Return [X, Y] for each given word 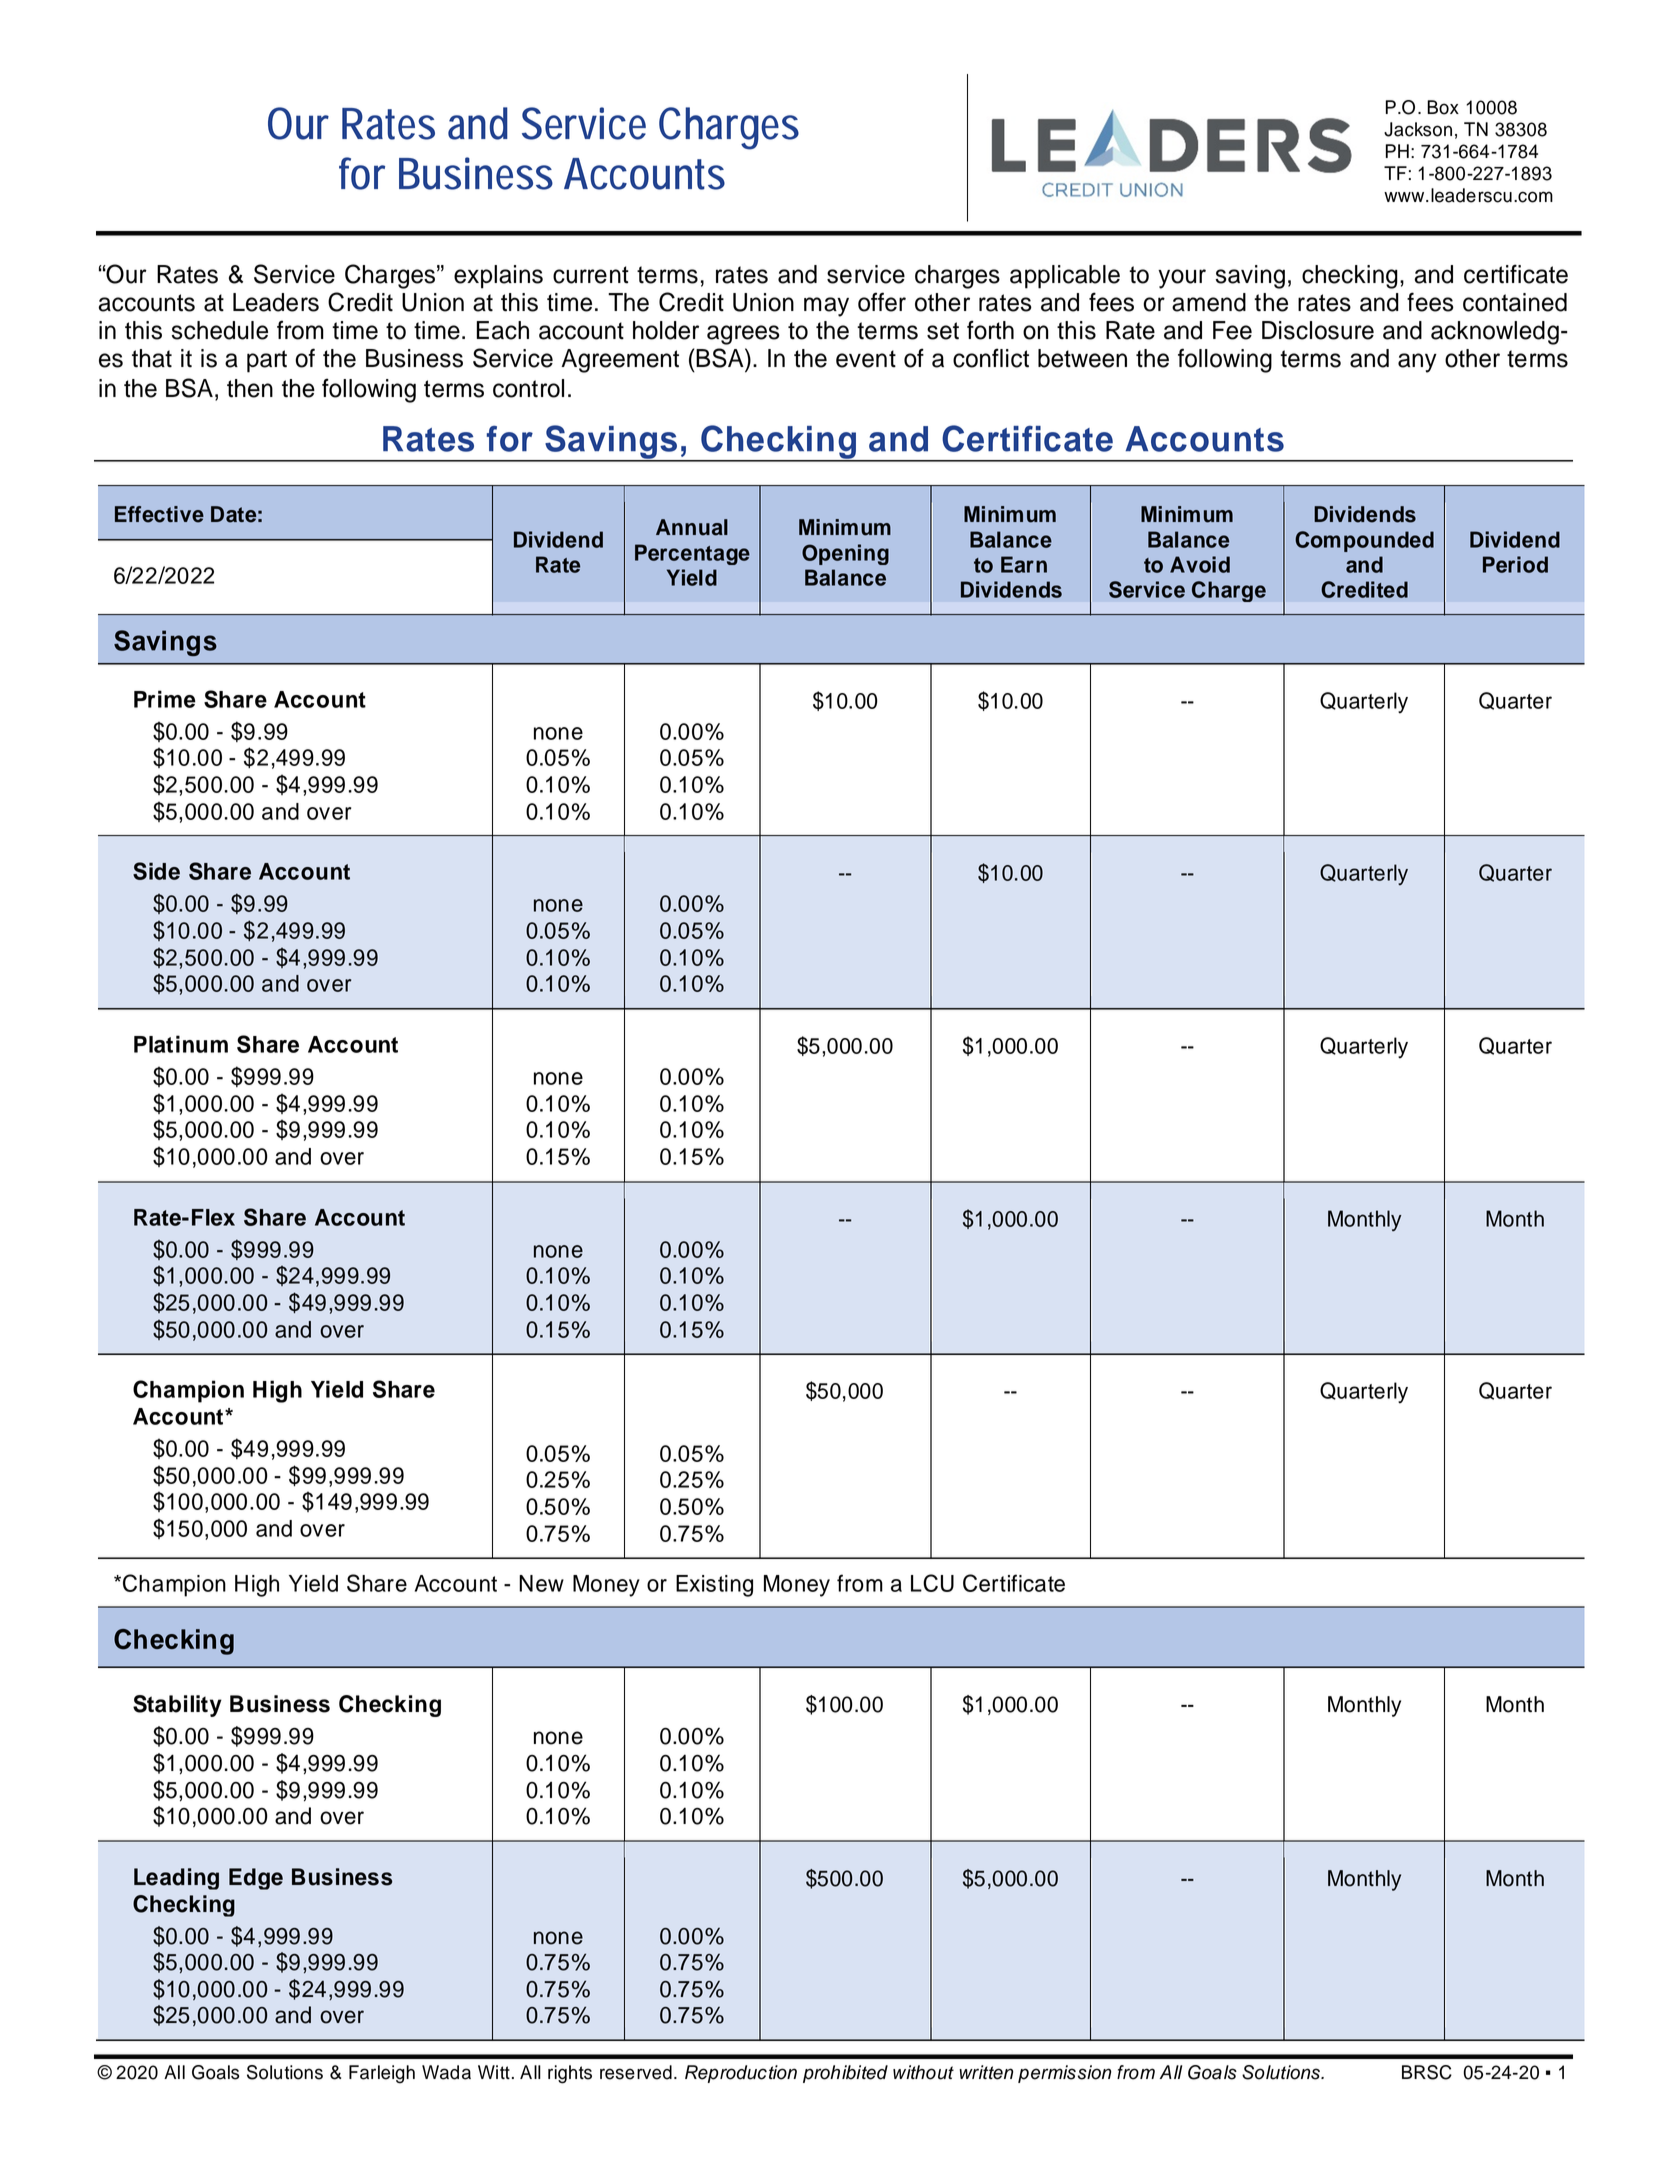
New [541, 1583]
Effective [159, 514]
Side [156, 871]
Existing [714, 1586]
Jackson [1418, 129]
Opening [845, 554]
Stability [177, 1706]
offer [882, 302]
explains [498, 277]
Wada [446, 2072]
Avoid [1200, 564]
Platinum [181, 1044]
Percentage [692, 554]
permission [1064, 2074]
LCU [932, 1583]
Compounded [1364, 541]
